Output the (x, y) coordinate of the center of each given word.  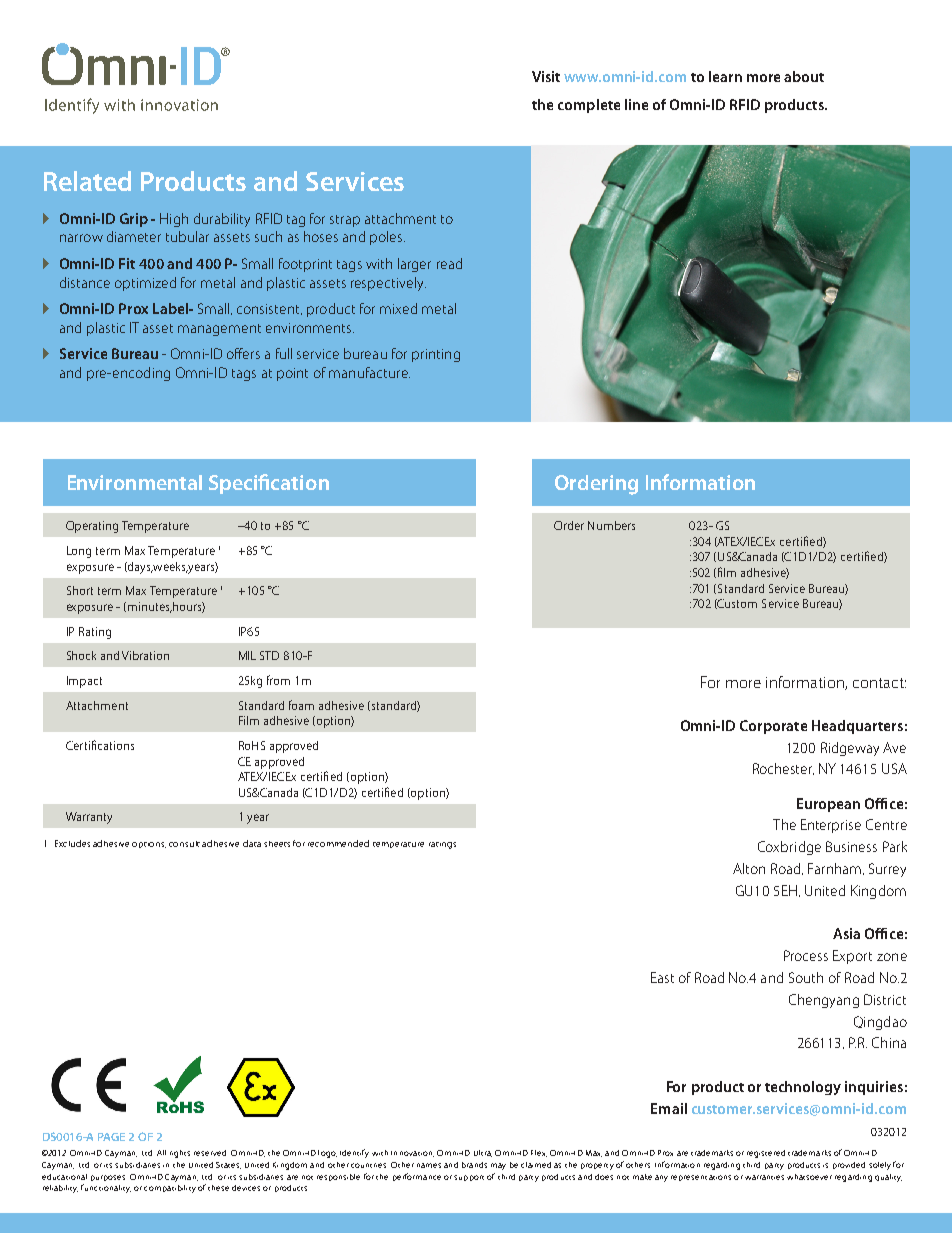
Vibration (145, 655)
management (219, 330)
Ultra (483, 1153)
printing (436, 355)
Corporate (773, 727)
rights (180, 1154)
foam (301, 705)
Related (87, 181)
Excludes (72, 843)
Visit (546, 76)
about (804, 76)
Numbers (611, 525)
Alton (749, 868)
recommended (338, 843)
